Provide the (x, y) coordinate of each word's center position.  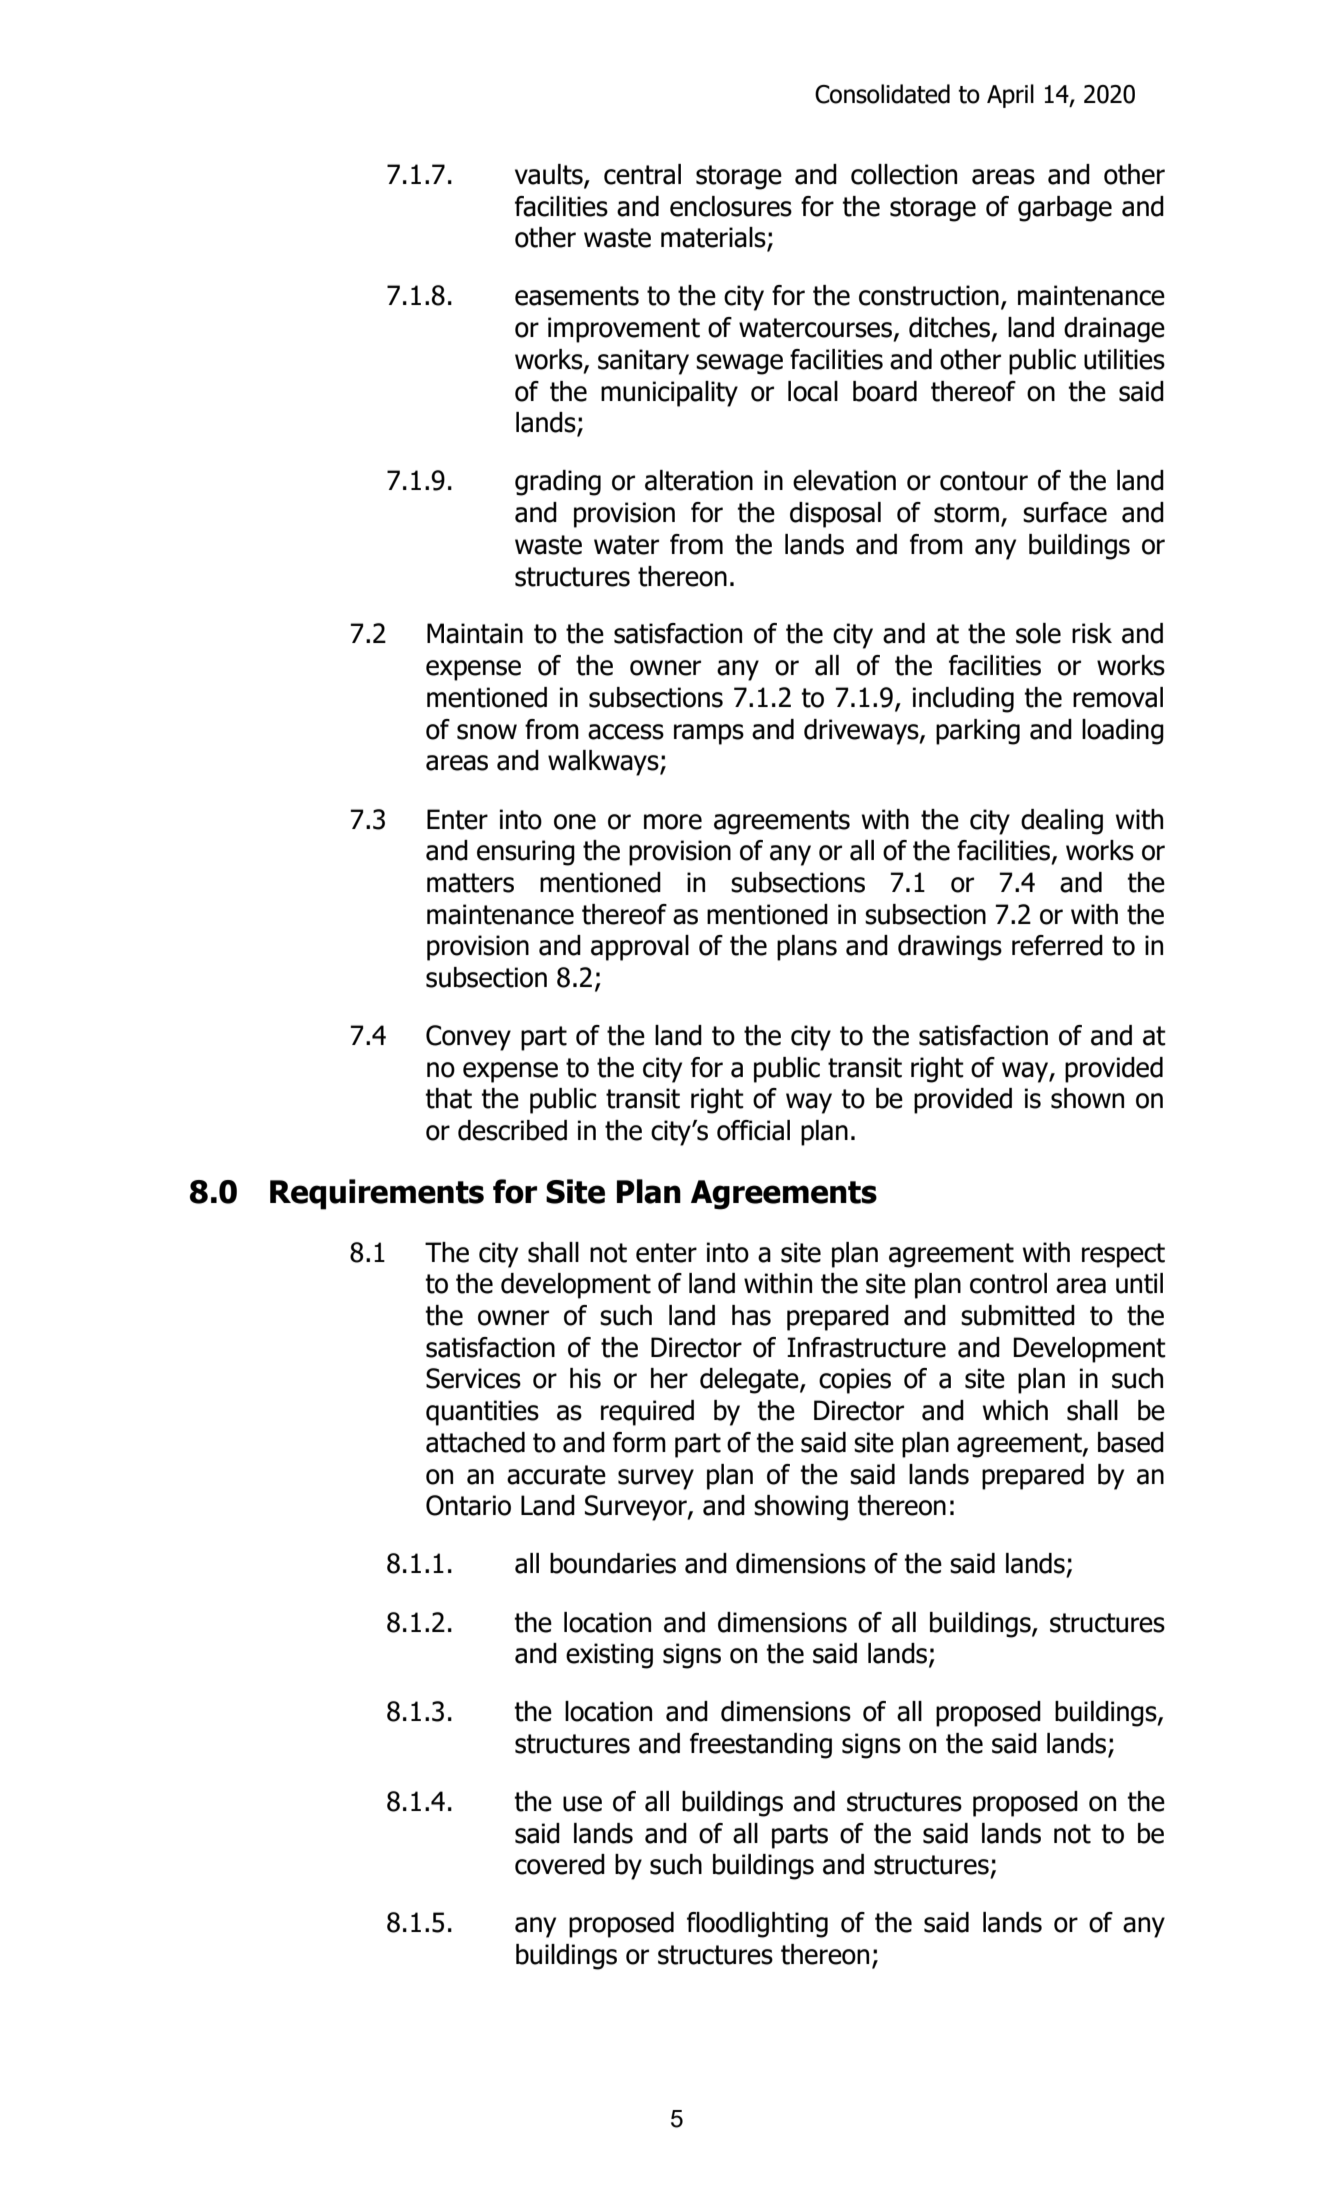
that (448, 1098)
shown (1087, 1098)
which (1015, 1410)
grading (558, 483)
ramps (709, 734)
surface (1065, 512)
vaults (550, 175)
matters (470, 883)
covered (560, 1864)
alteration (699, 480)
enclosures (731, 206)
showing (801, 1508)
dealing (1062, 822)
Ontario (468, 1505)
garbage (1065, 209)
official (753, 1130)
